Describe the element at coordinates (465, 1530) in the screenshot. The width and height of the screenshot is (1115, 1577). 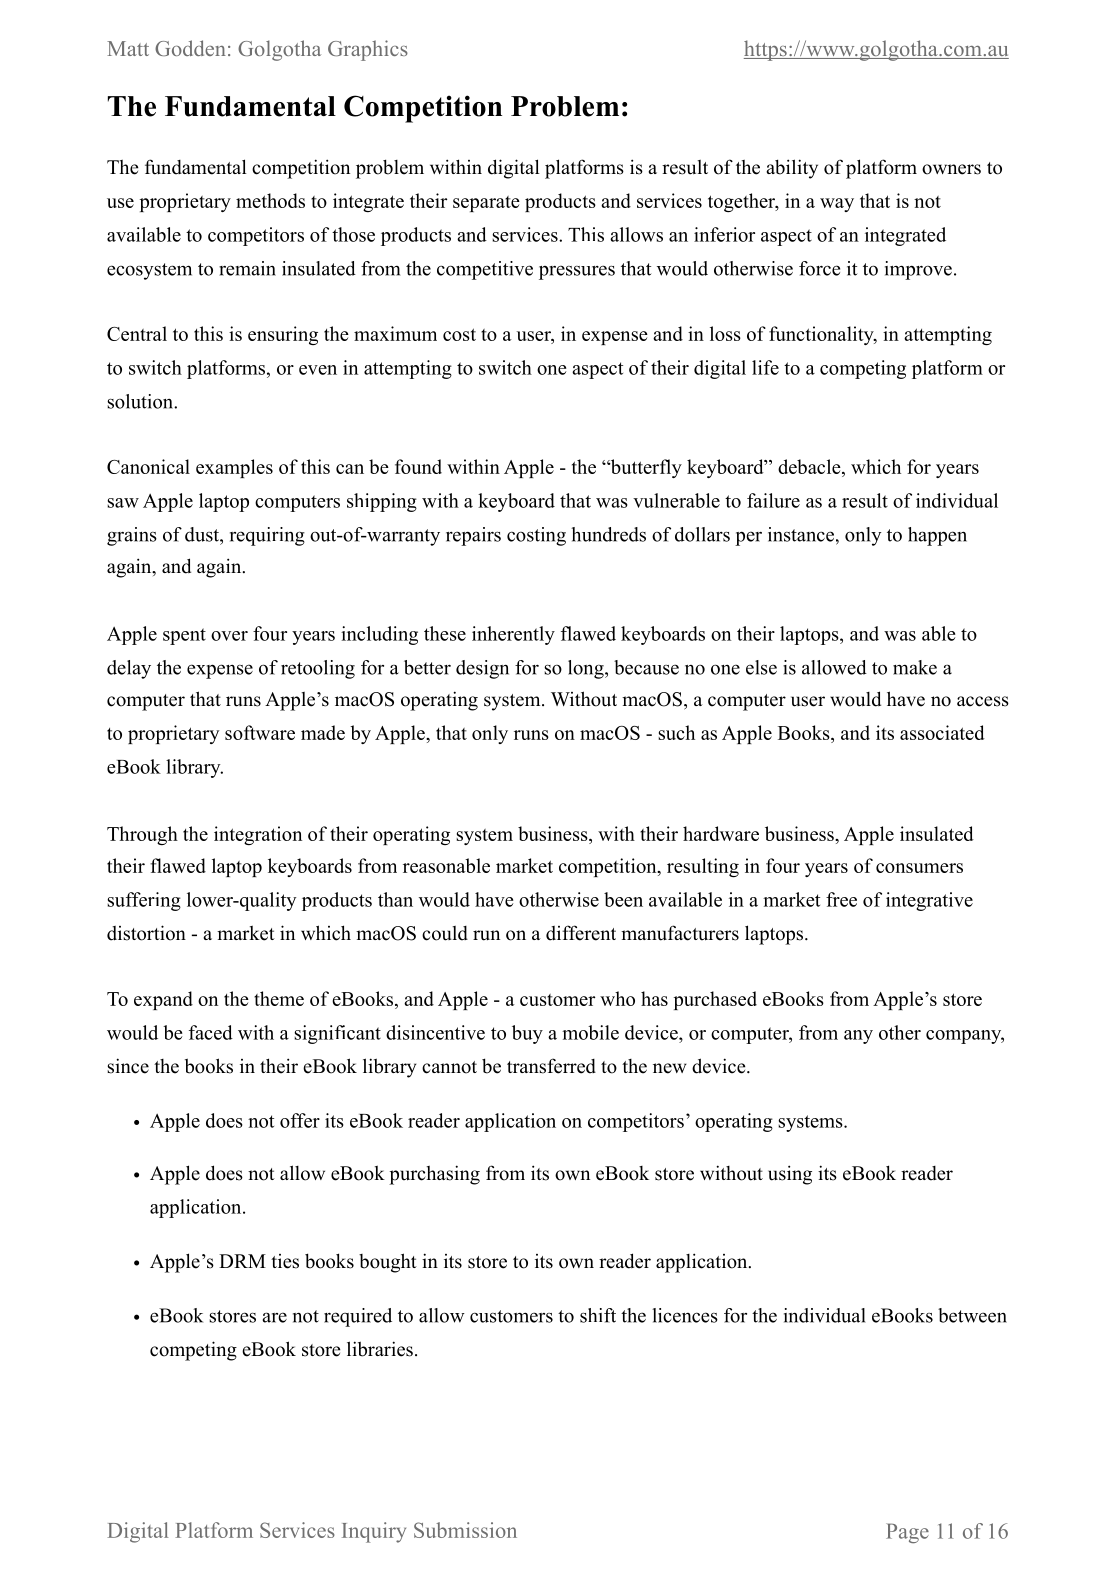
I see `Submission` at that location.
